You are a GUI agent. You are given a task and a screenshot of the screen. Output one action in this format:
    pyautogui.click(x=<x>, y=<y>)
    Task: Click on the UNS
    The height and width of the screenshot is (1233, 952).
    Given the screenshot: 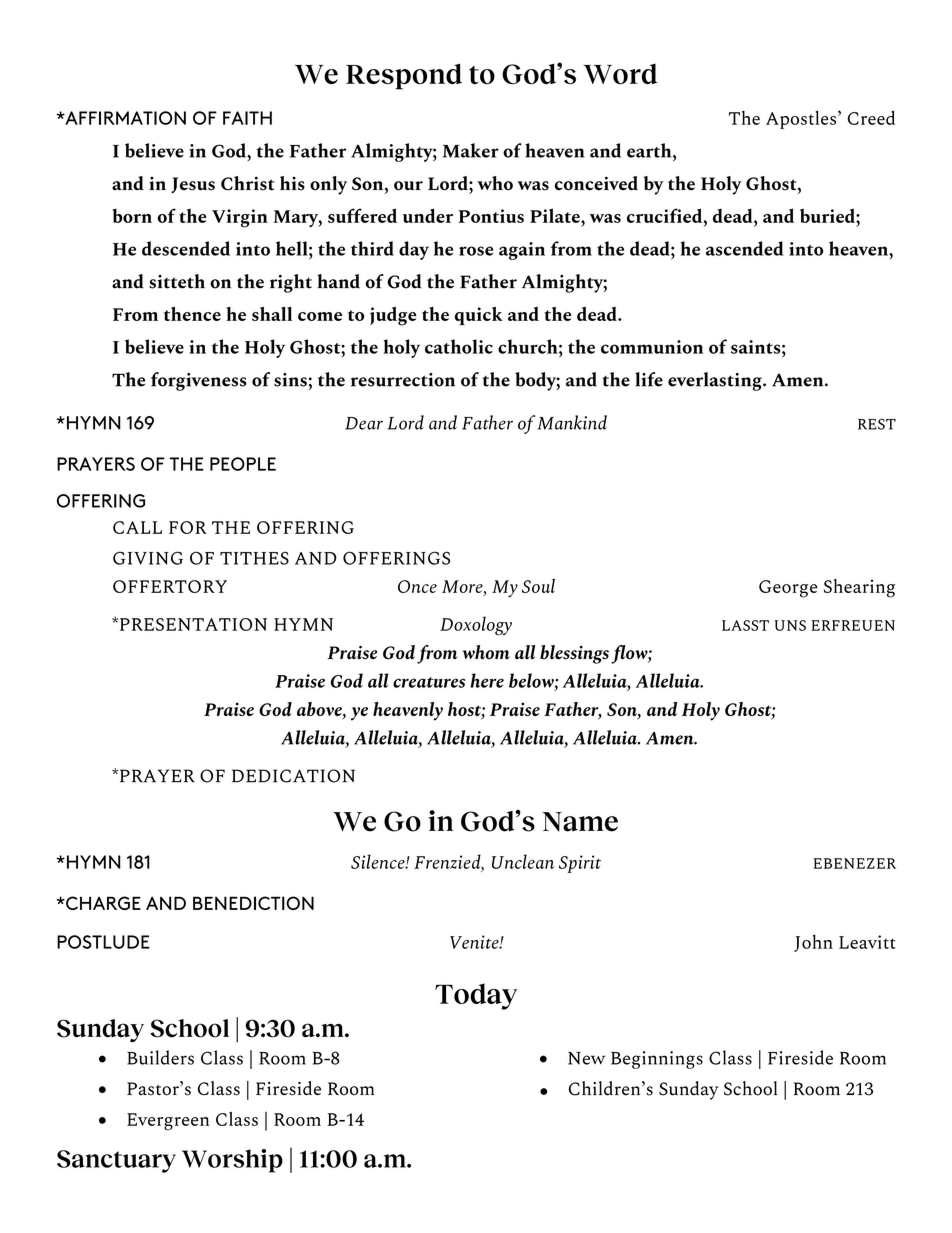 What is the action you would take?
    pyautogui.click(x=790, y=625)
